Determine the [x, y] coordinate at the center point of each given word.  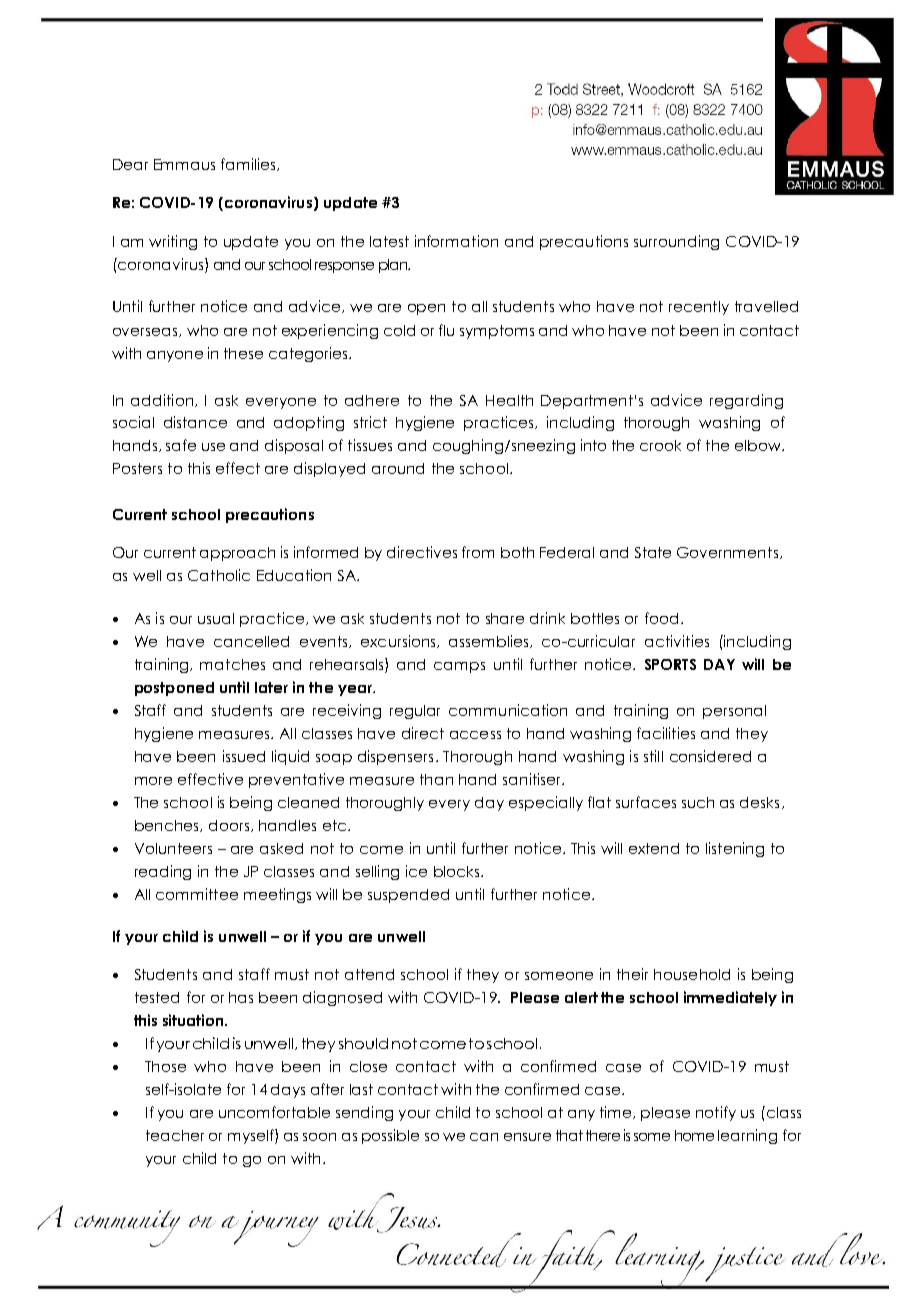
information [456, 241]
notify [716, 1113]
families [249, 164]
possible [390, 1136]
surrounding [676, 242]
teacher [175, 1135]
